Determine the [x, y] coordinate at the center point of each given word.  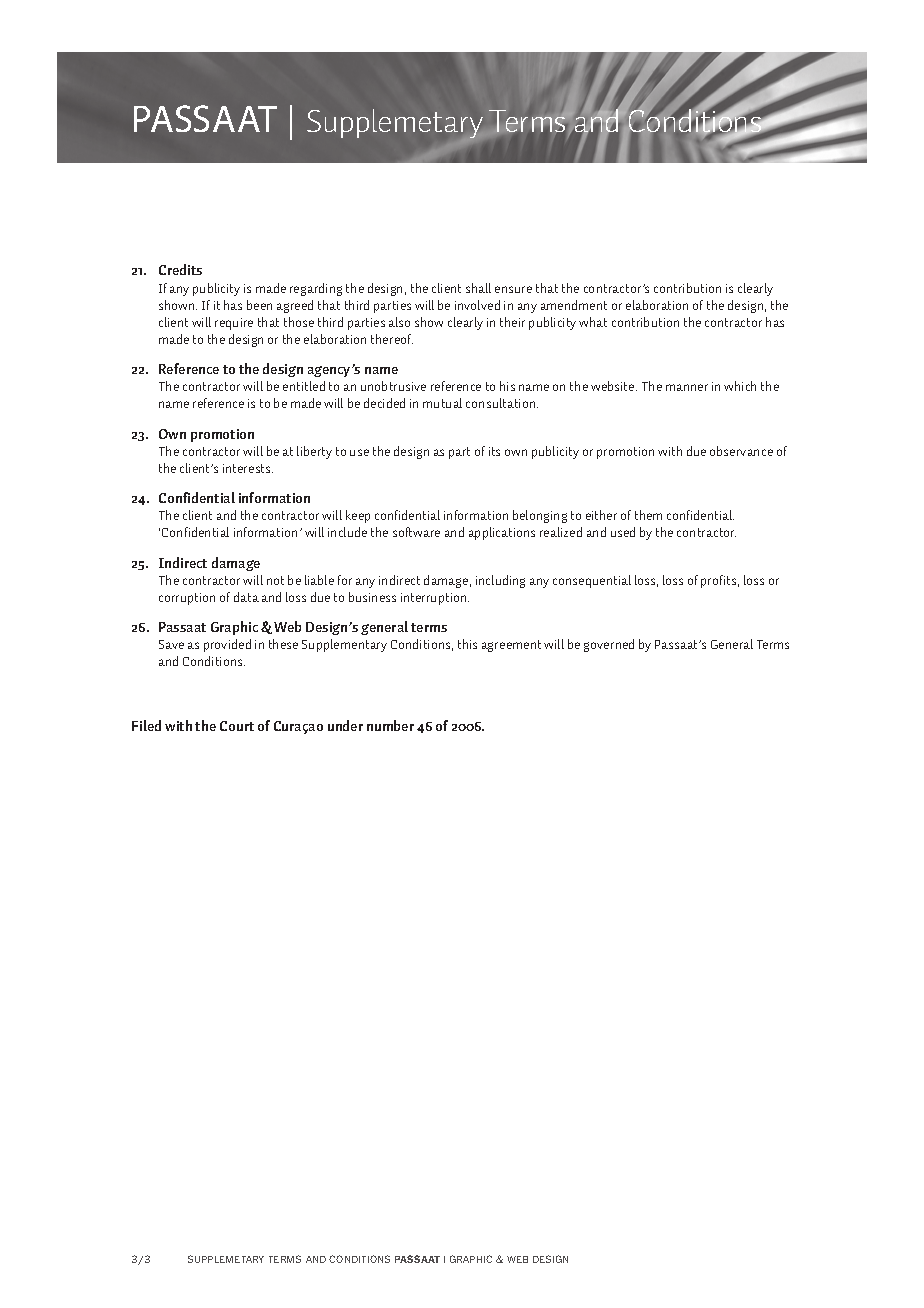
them [648, 515]
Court [237, 726]
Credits [180, 269]
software [416, 532]
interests [248, 468]
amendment [574, 305]
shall [478, 288]
